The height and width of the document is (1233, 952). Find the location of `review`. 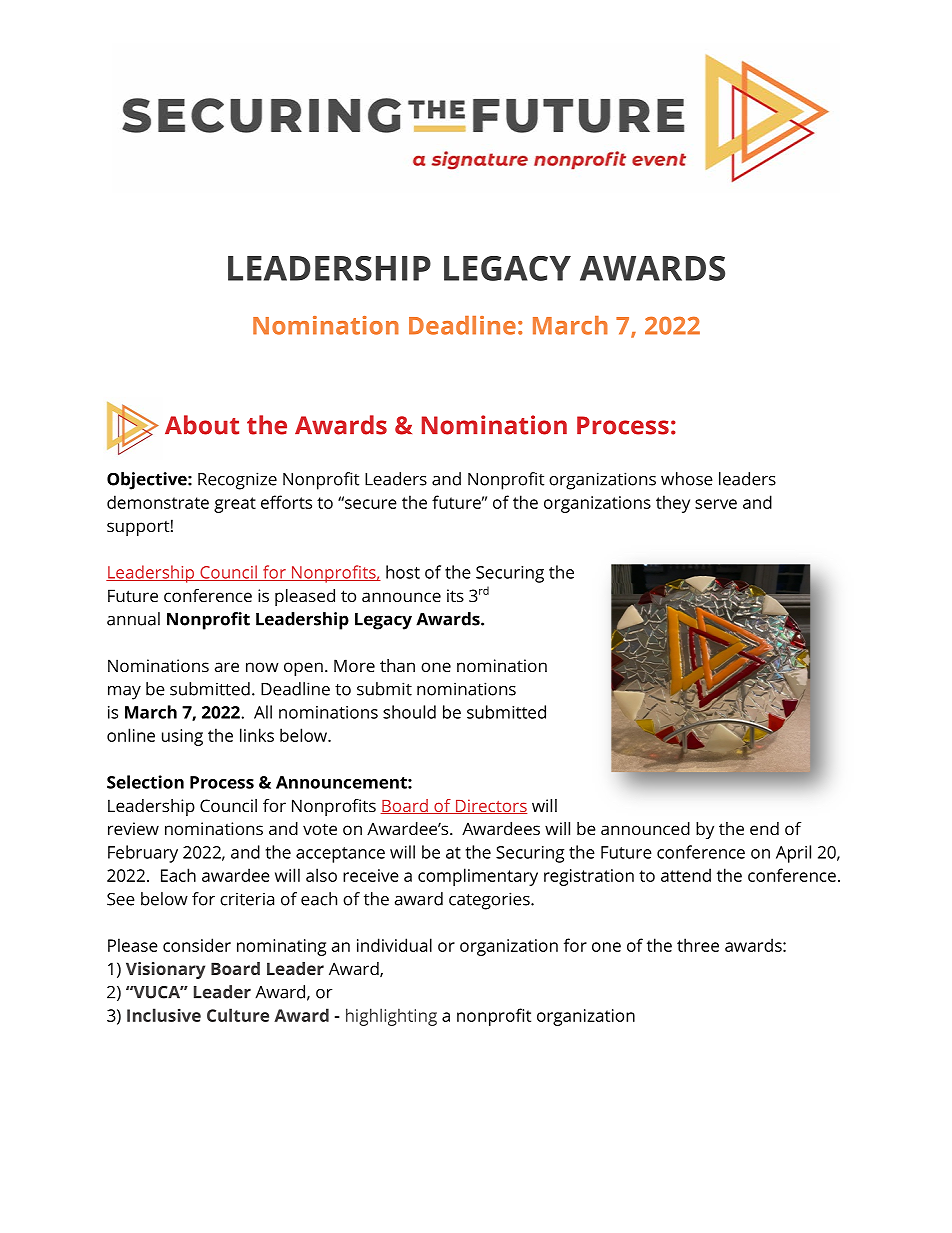

review is located at coordinates (133, 828).
